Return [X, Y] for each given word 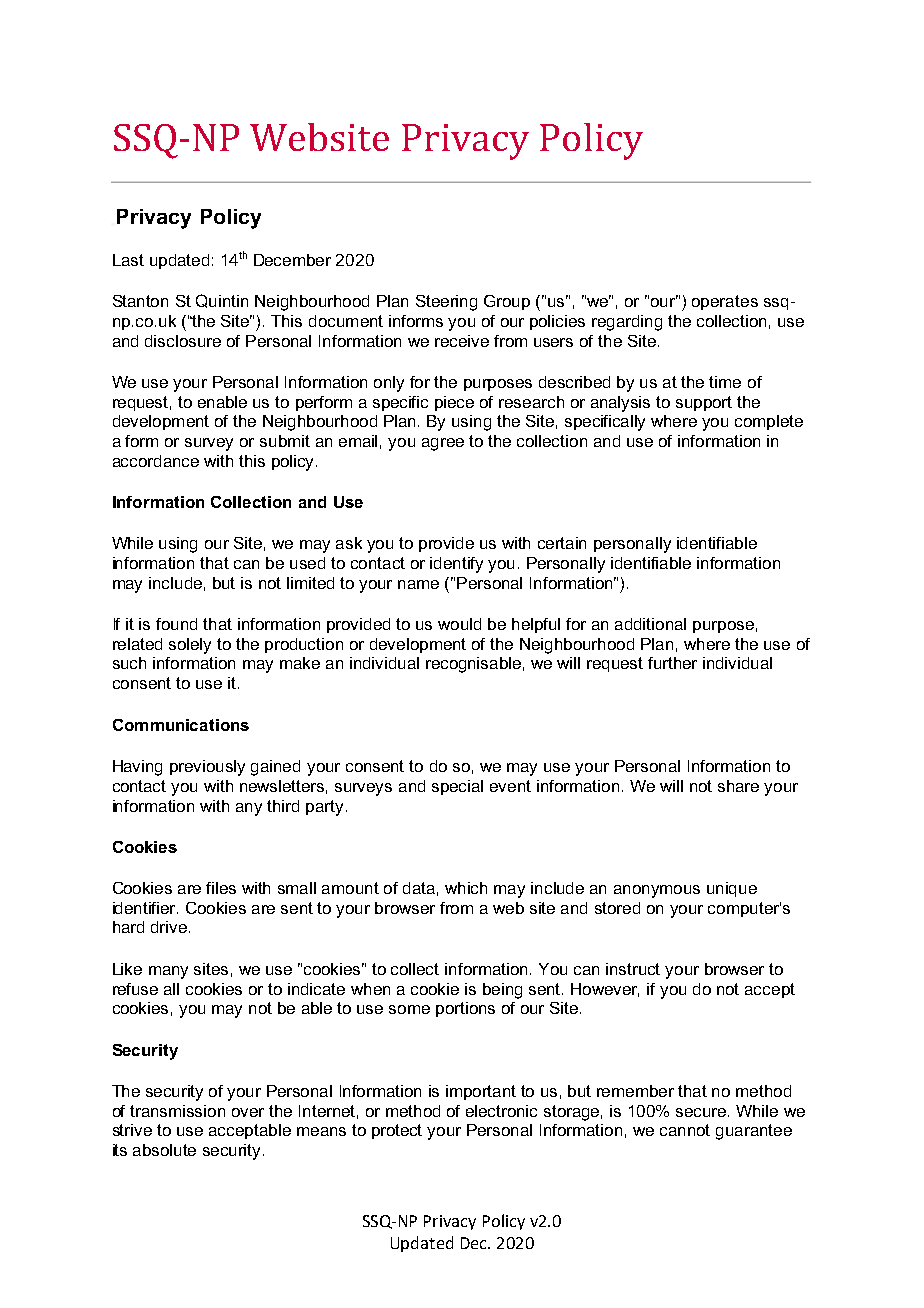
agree [443, 444]
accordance [156, 461]
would [459, 624]
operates [725, 302]
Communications [181, 725]
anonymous [657, 891]
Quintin [222, 301]
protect [397, 1131]
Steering [446, 303]
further [672, 663]
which [466, 888]
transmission [177, 1111]
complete [769, 422]
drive [169, 927]
